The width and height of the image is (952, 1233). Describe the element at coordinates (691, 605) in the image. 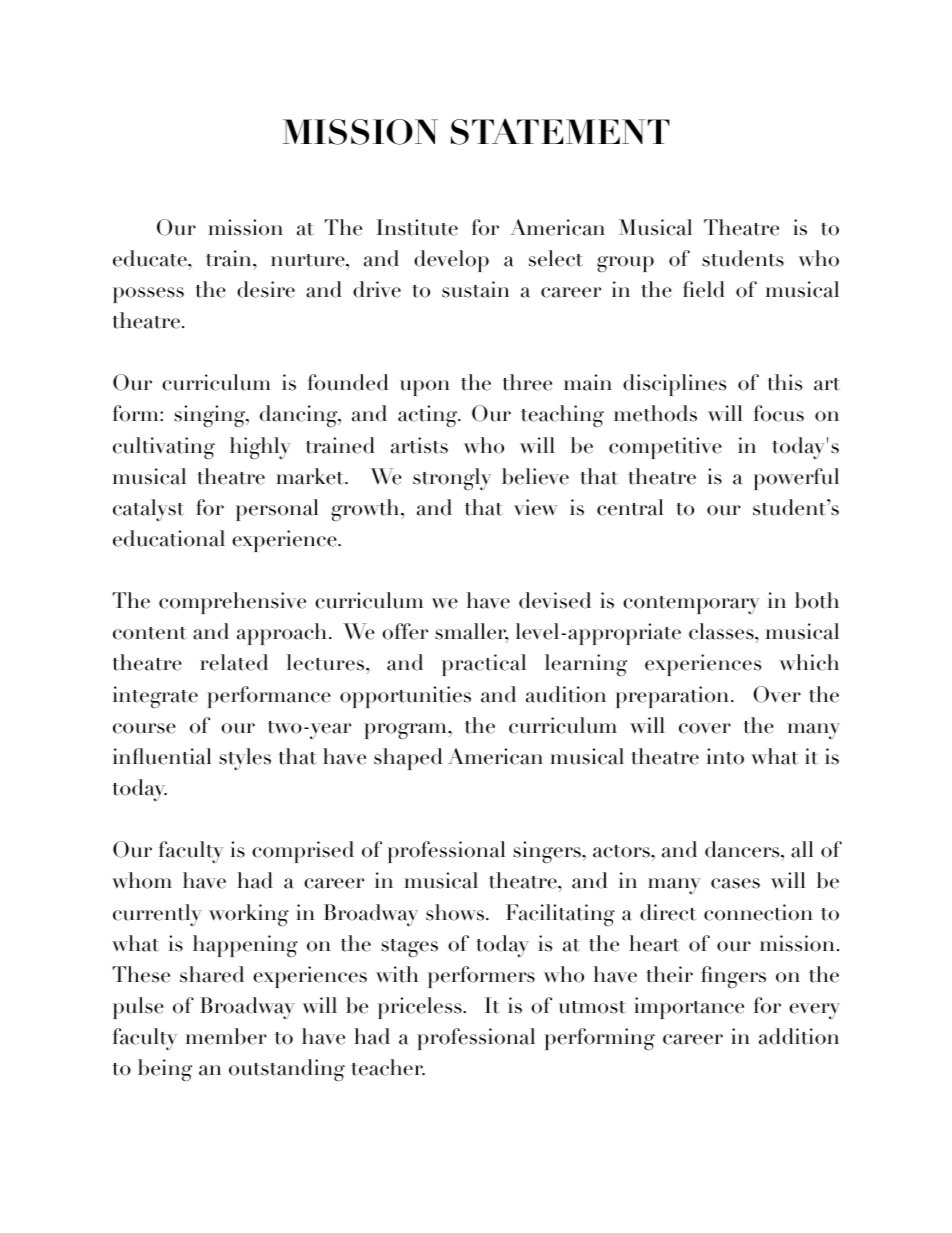

I see `contemporary` at that location.
